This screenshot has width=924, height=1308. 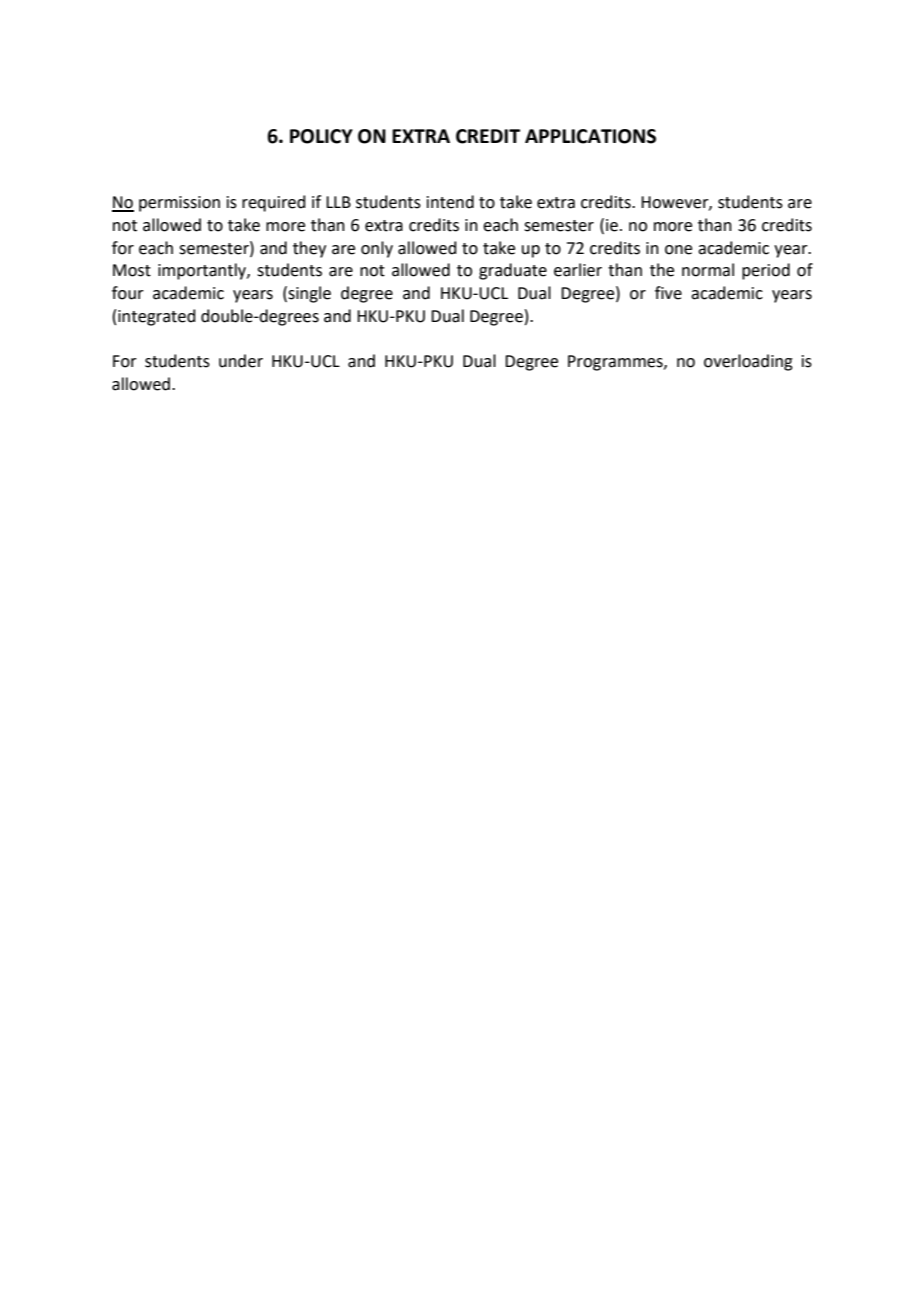 What do you see at coordinates (678, 250) in the screenshot?
I see `one` at bounding box center [678, 250].
